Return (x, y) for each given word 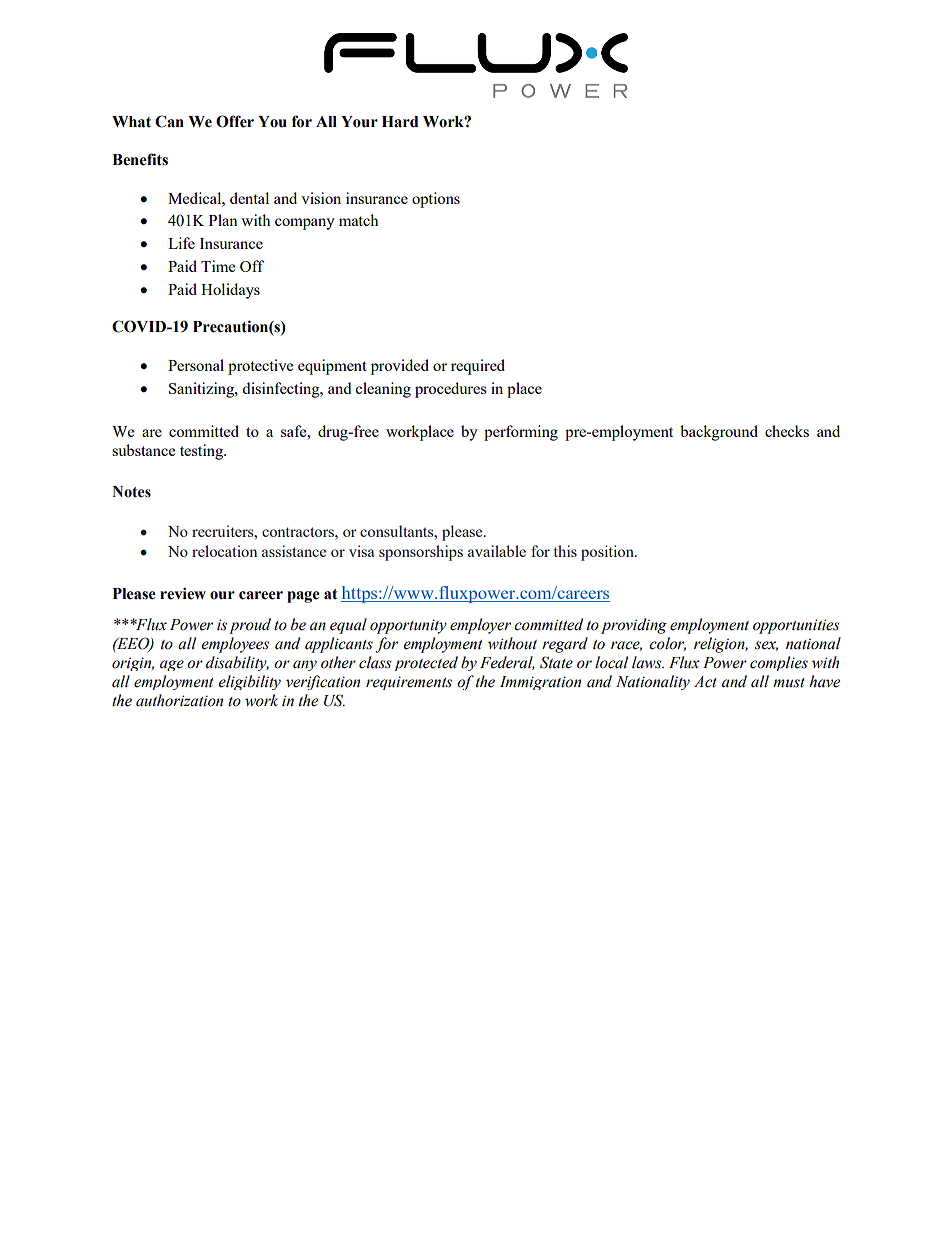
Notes (131, 492)
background (719, 433)
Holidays (230, 291)
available (497, 551)
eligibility (249, 682)
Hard (400, 122)
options (436, 200)
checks (787, 431)
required (478, 367)
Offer (235, 121)
